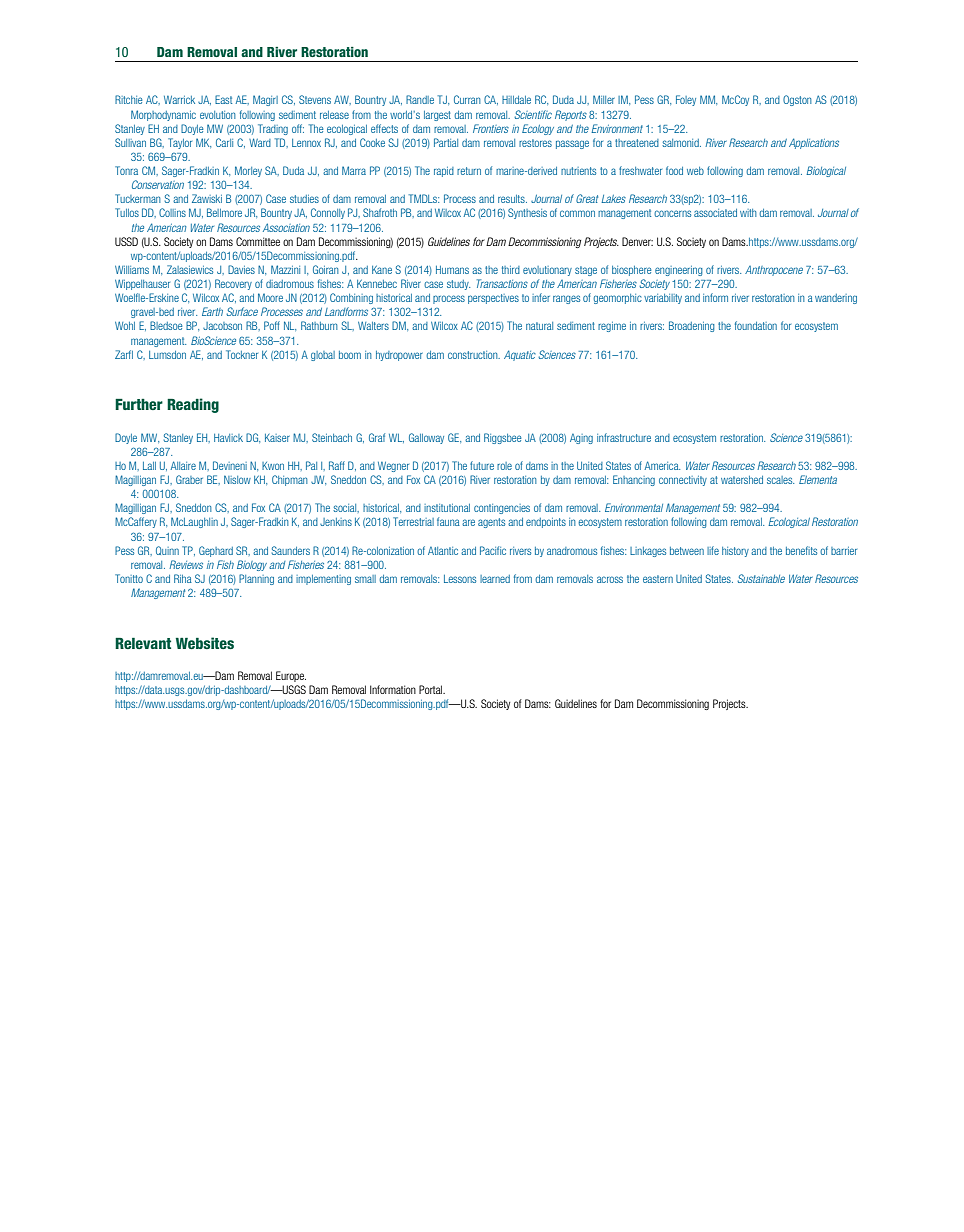 Image resolution: width=964 pixels, height=1232 pixels. Describe the element at coordinates (761, 578) in the image. I see `Sustainable` at that location.
